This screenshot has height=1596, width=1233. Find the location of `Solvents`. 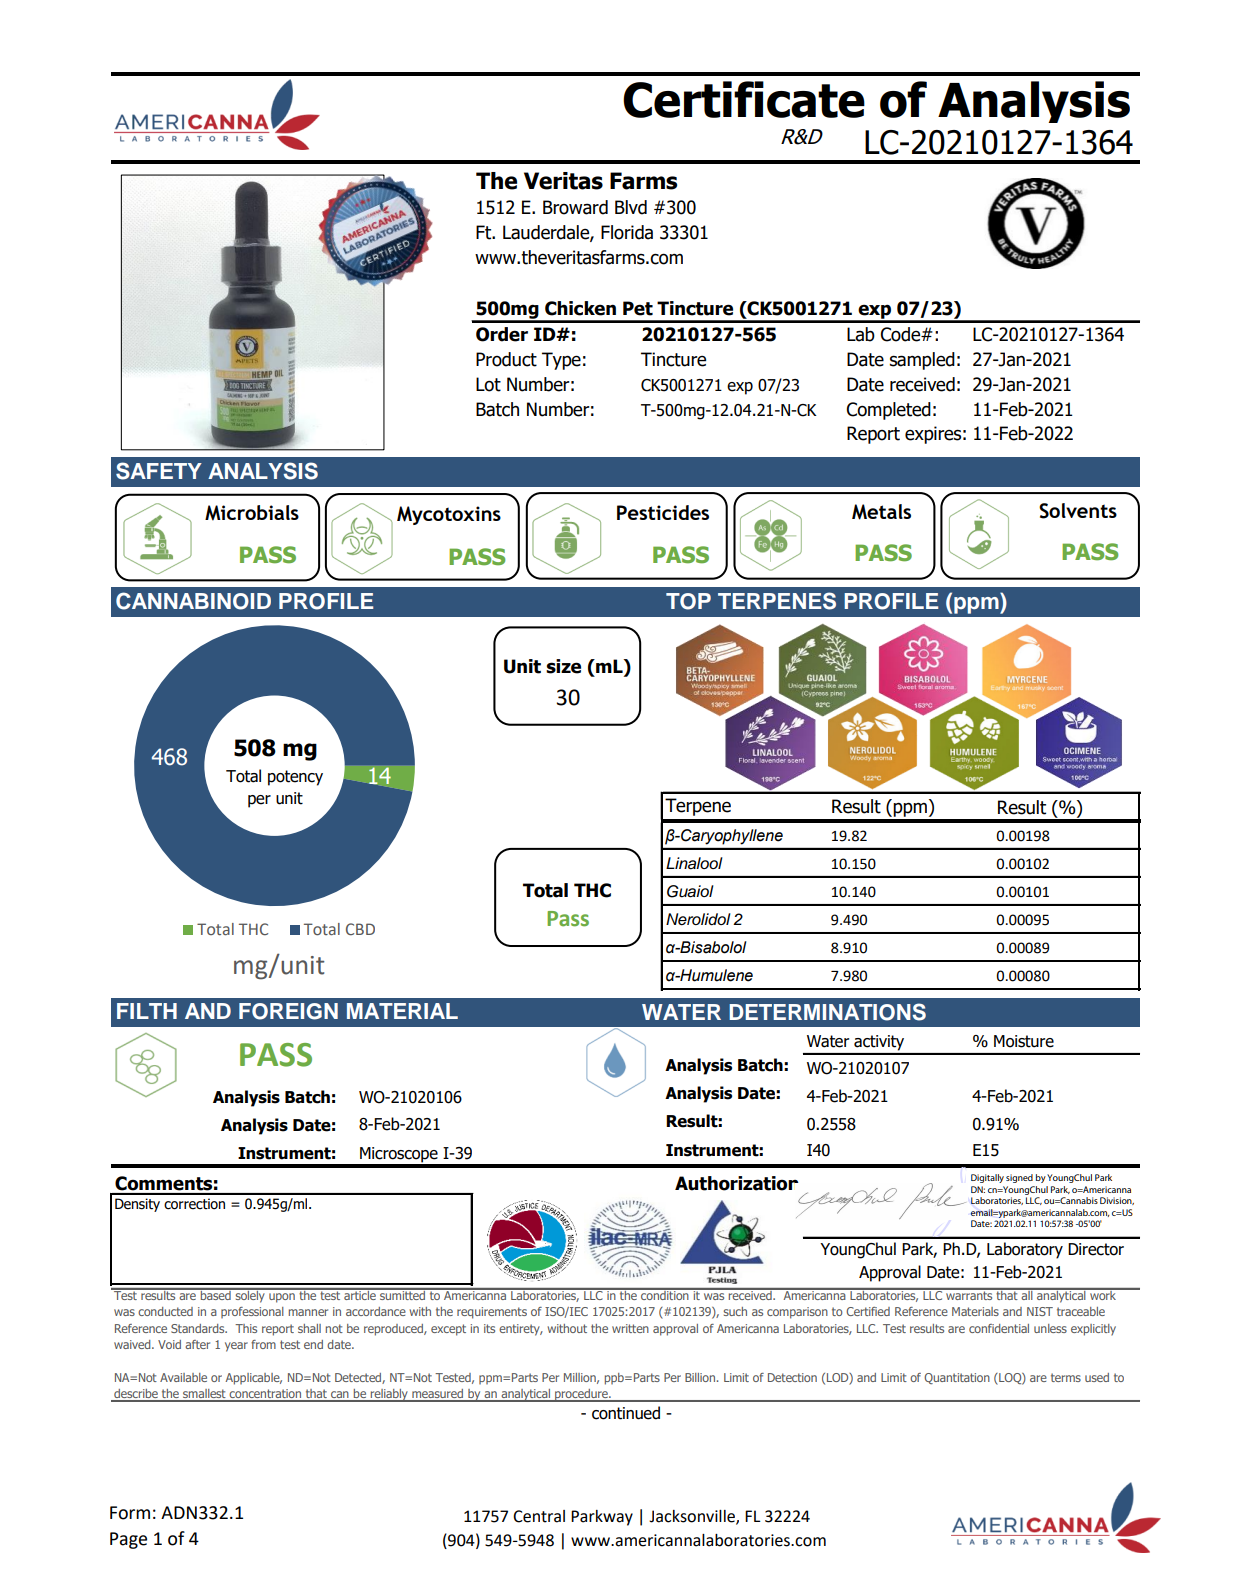

Solvents is located at coordinates (1078, 511).
